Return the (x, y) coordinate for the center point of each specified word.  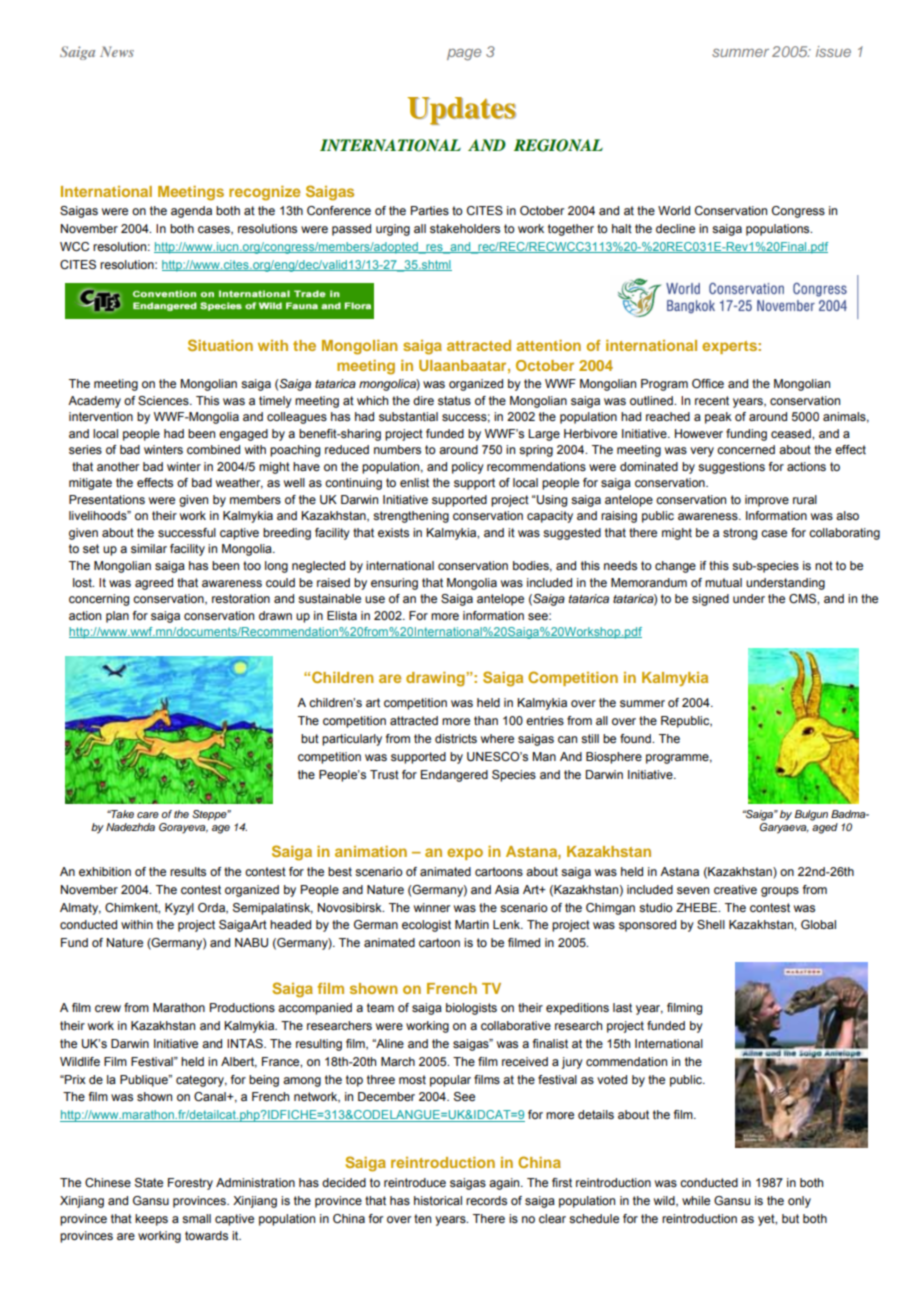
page (464, 55)
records (486, 1200)
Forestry (190, 1184)
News (117, 51)
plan (117, 617)
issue (833, 51)
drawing (436, 679)
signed (710, 600)
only (799, 1202)
